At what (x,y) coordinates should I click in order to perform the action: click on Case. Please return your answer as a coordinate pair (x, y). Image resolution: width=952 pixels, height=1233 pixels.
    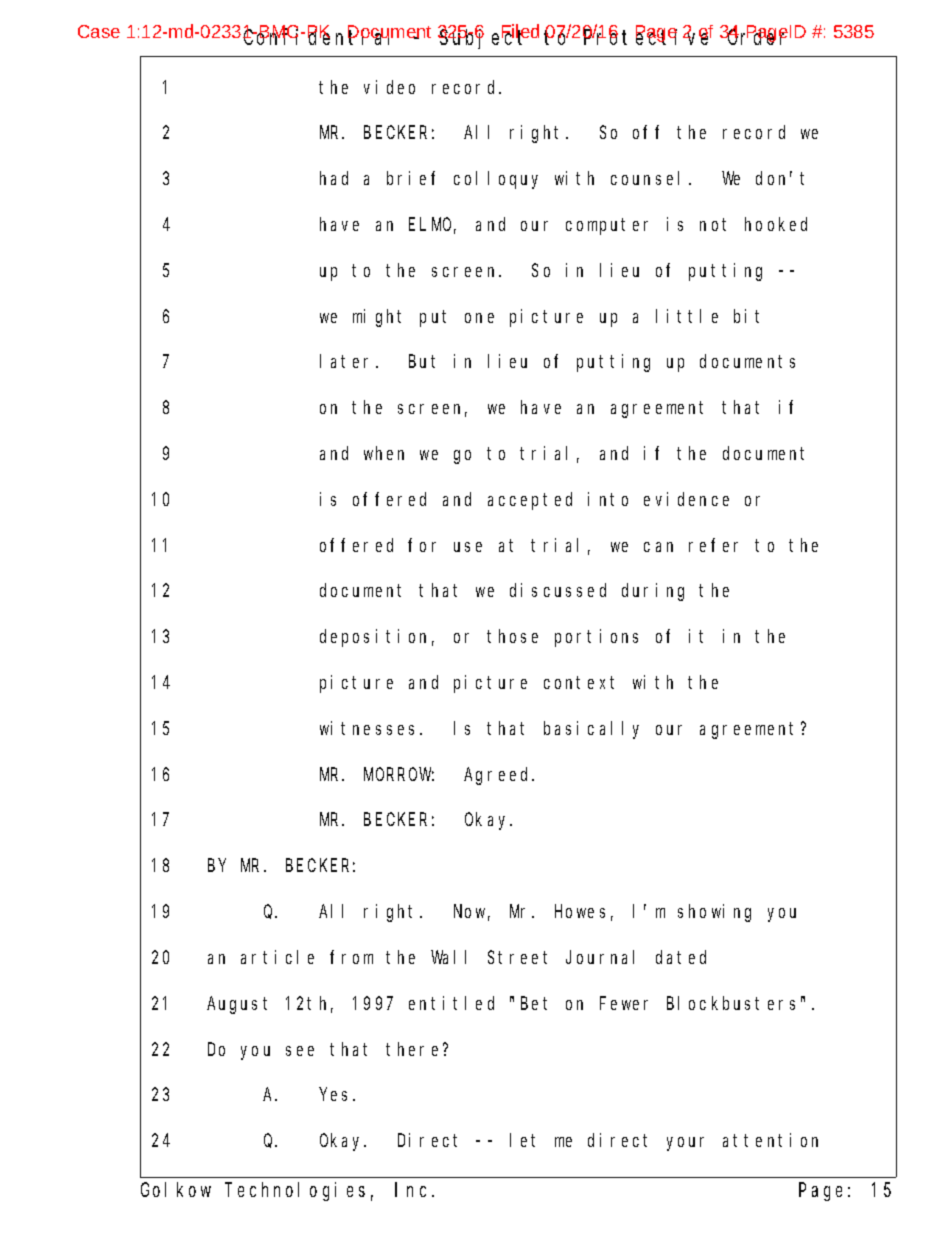
    Looking at the image, I should click on (99, 31).
